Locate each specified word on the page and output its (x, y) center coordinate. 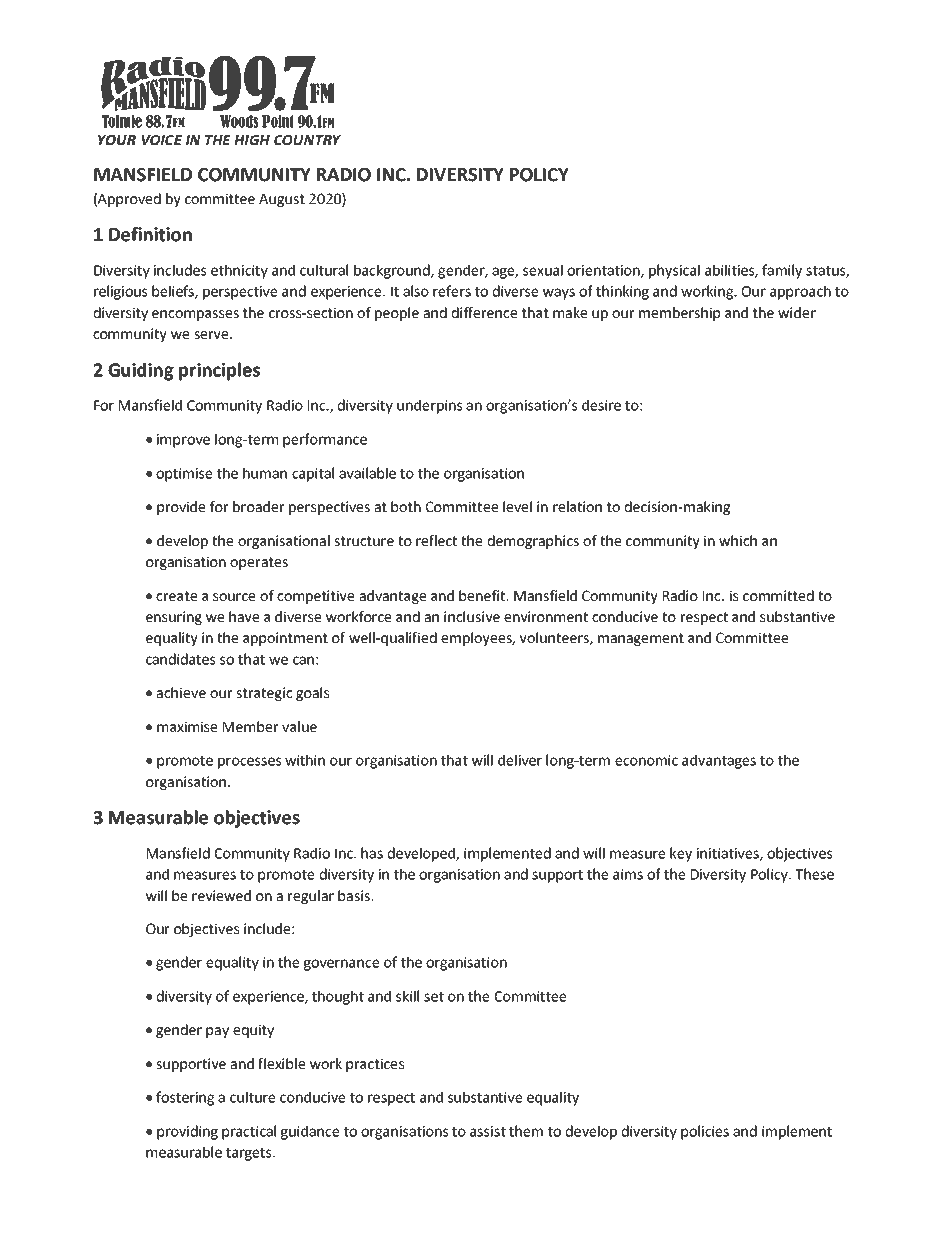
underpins (429, 406)
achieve (181, 693)
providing (187, 1132)
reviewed (221, 896)
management (641, 639)
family (782, 271)
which (738, 541)
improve (183, 441)
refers (452, 291)
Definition (150, 234)
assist (488, 1131)
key (681, 854)
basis (355, 896)
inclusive (472, 617)
